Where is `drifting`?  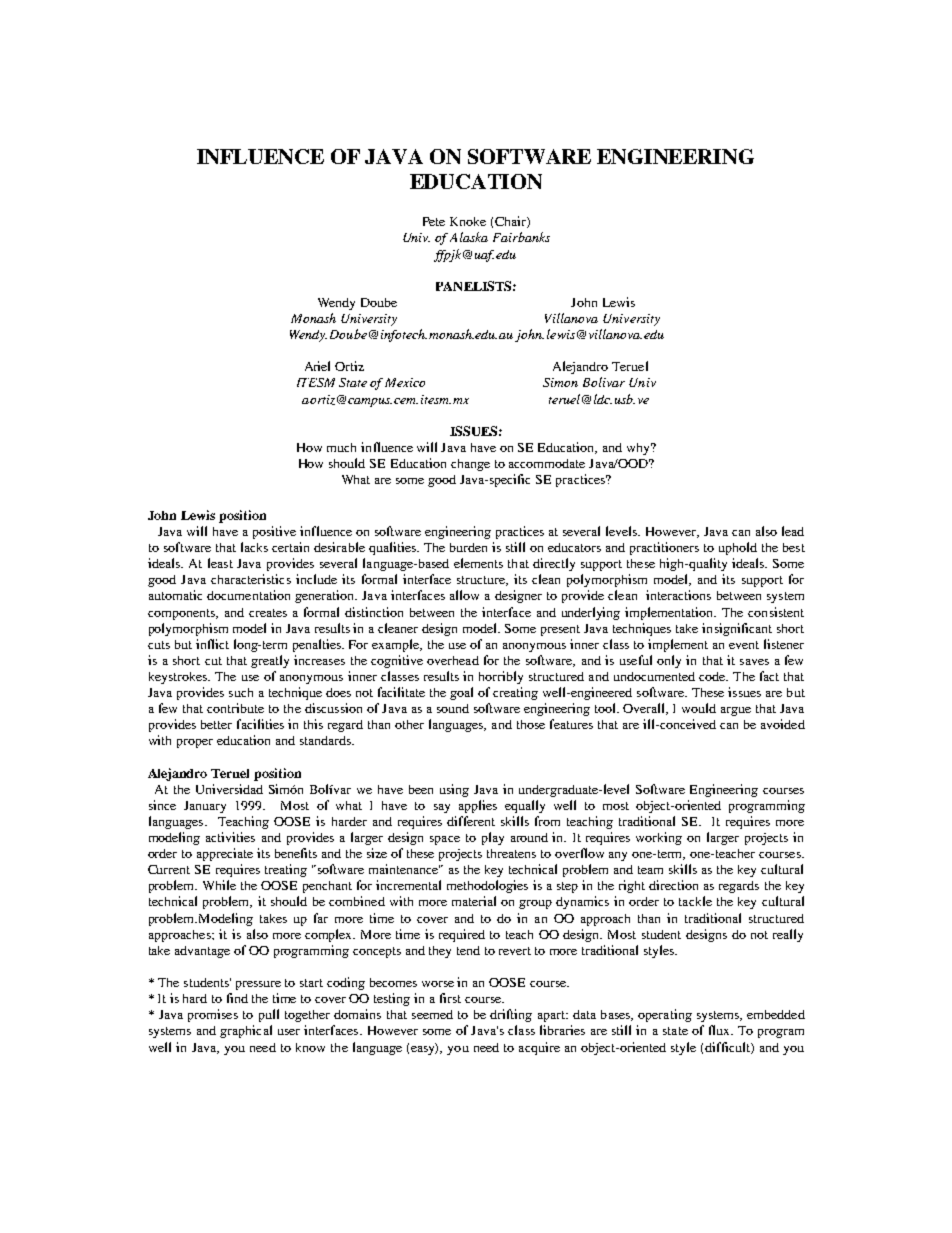 drifting is located at coordinates (511, 1015).
